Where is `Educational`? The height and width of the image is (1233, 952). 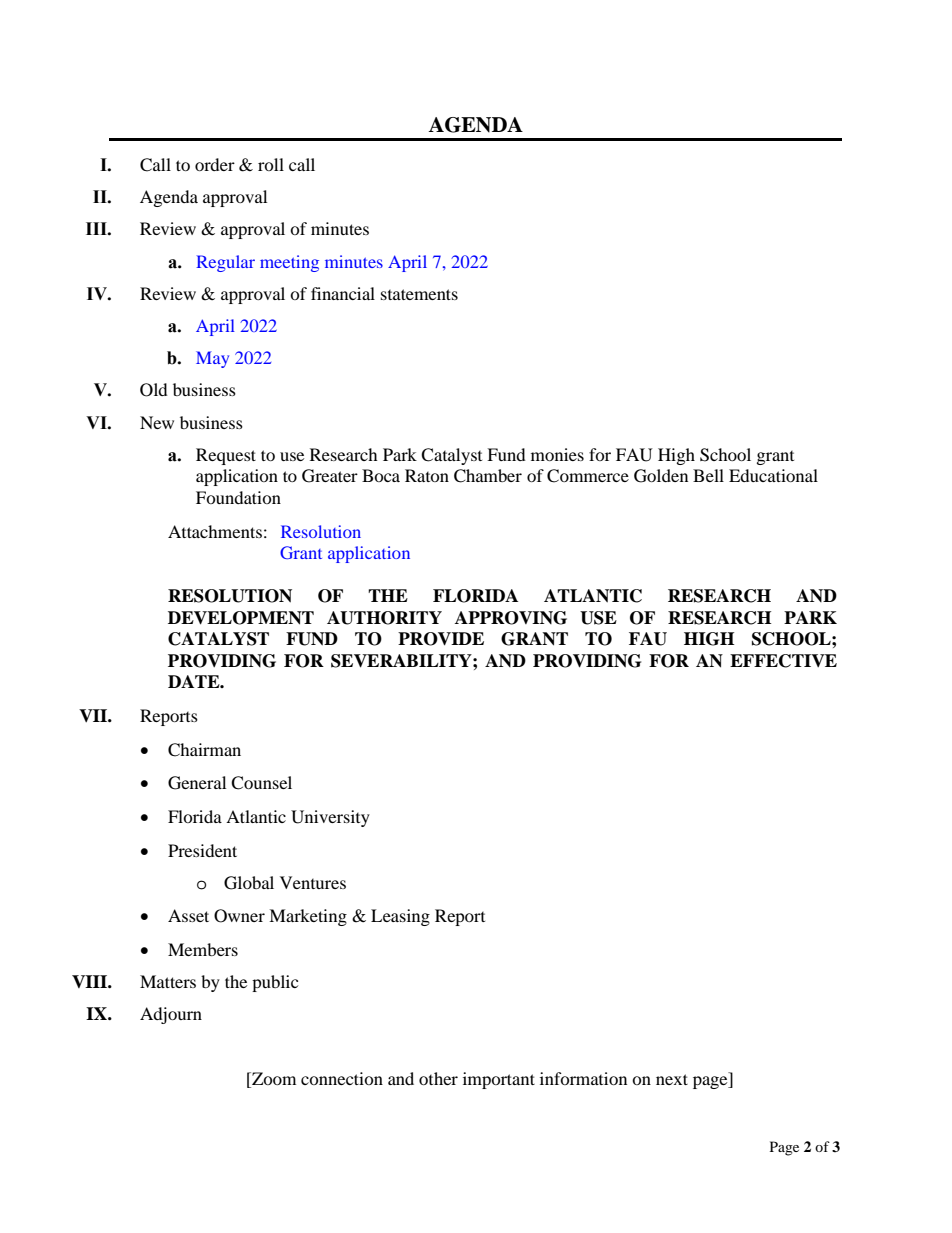 Educational is located at coordinates (773, 475).
